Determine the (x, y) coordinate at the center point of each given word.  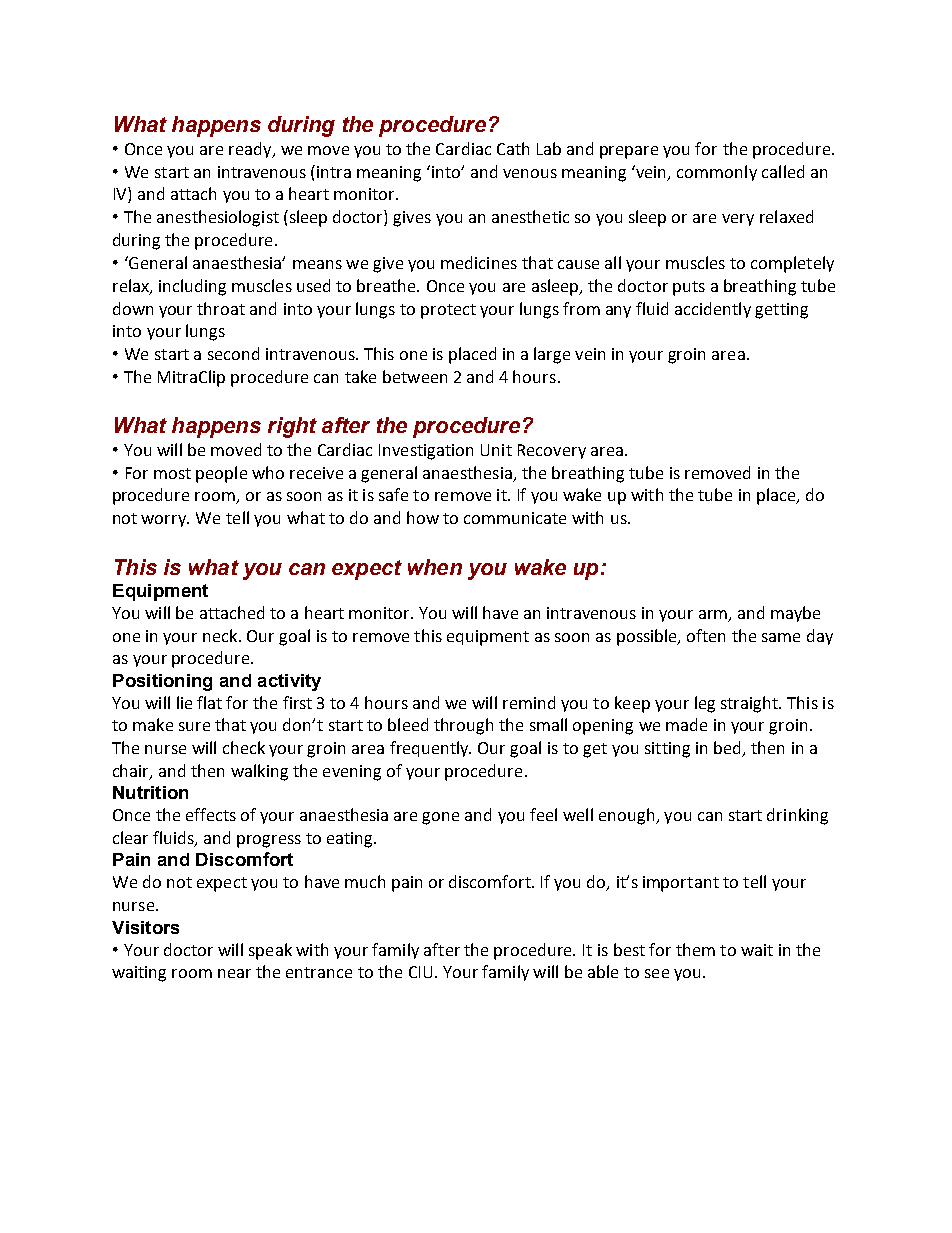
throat (221, 308)
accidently (713, 310)
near (234, 973)
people (221, 474)
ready (251, 150)
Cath (513, 148)
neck (221, 635)
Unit (496, 450)
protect (448, 311)
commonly (717, 173)
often (706, 635)
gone (440, 818)
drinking (797, 816)
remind (529, 702)
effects (211, 814)
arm (713, 614)
